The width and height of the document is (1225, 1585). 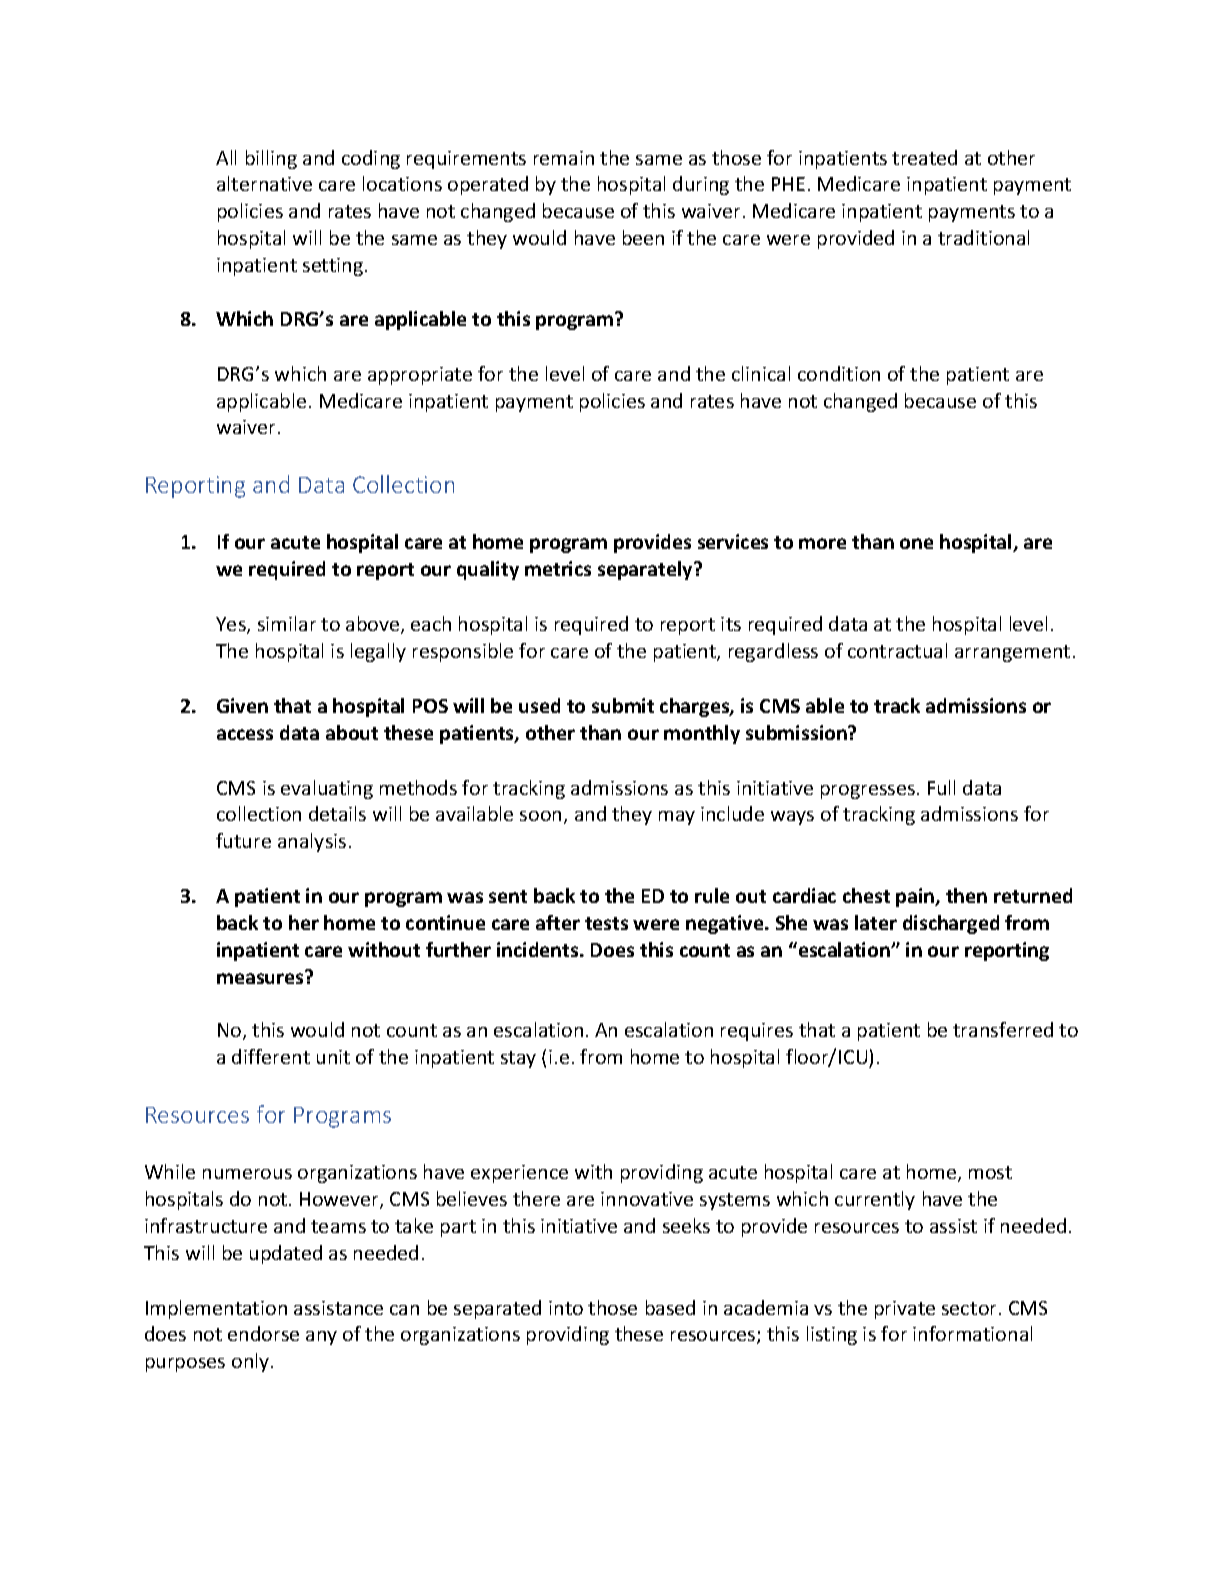 What do you see at coordinates (623, 705) in the document?
I see `submit` at bounding box center [623, 705].
